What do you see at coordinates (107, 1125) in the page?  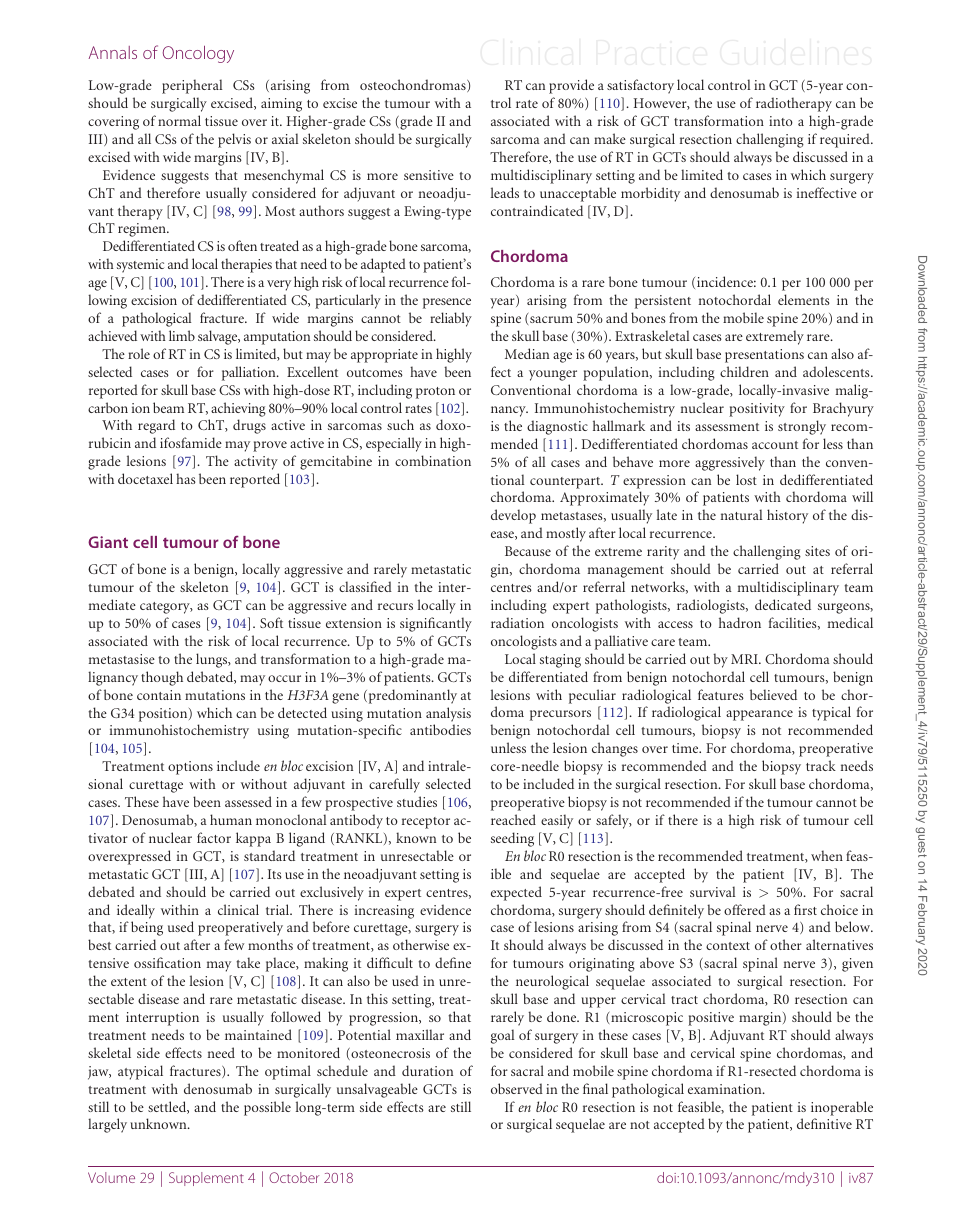 I see `largely` at bounding box center [107, 1125].
